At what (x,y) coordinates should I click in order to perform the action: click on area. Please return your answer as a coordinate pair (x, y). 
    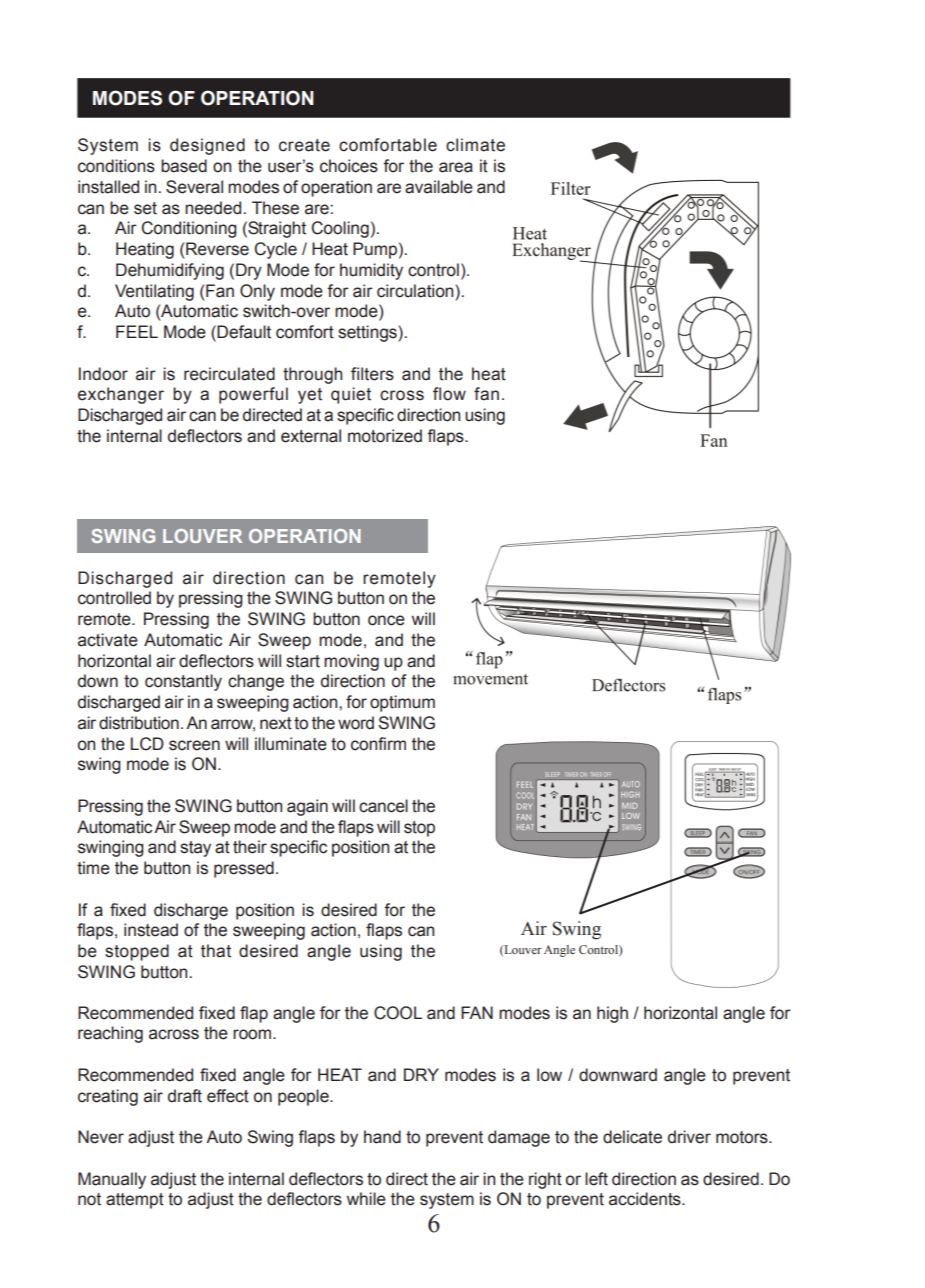
    Looking at the image, I should click on (456, 167).
